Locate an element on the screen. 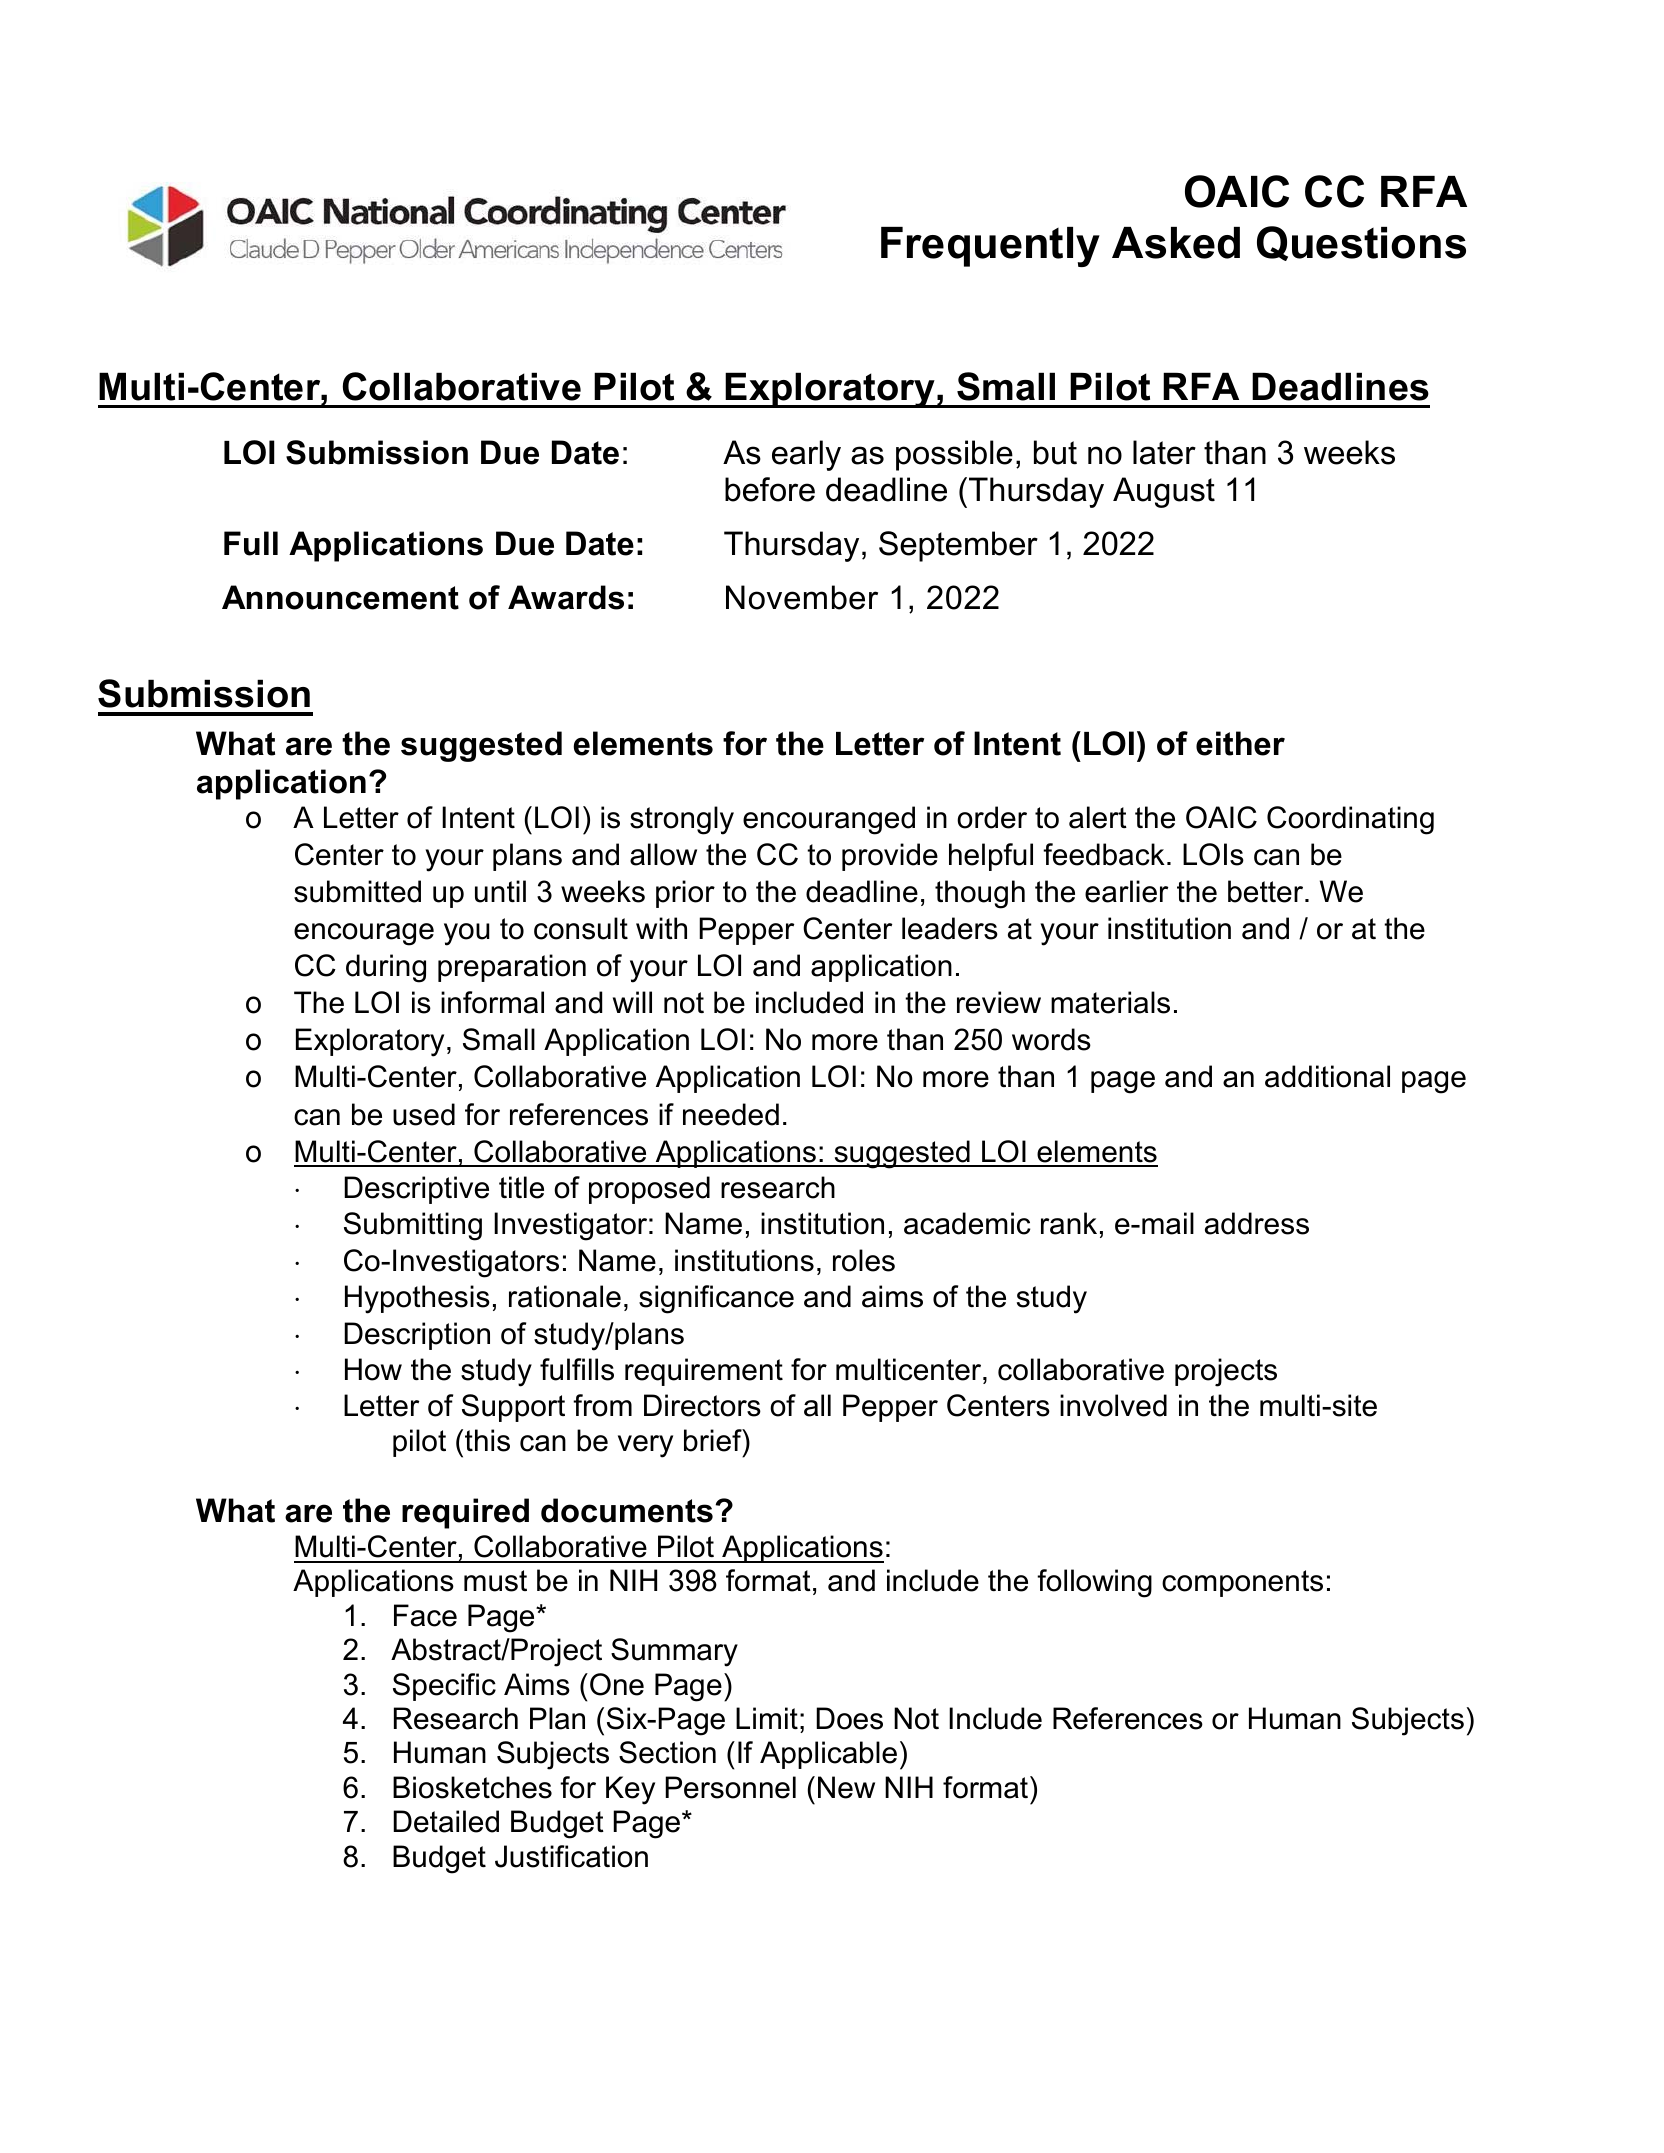  New is located at coordinates (846, 1787).
